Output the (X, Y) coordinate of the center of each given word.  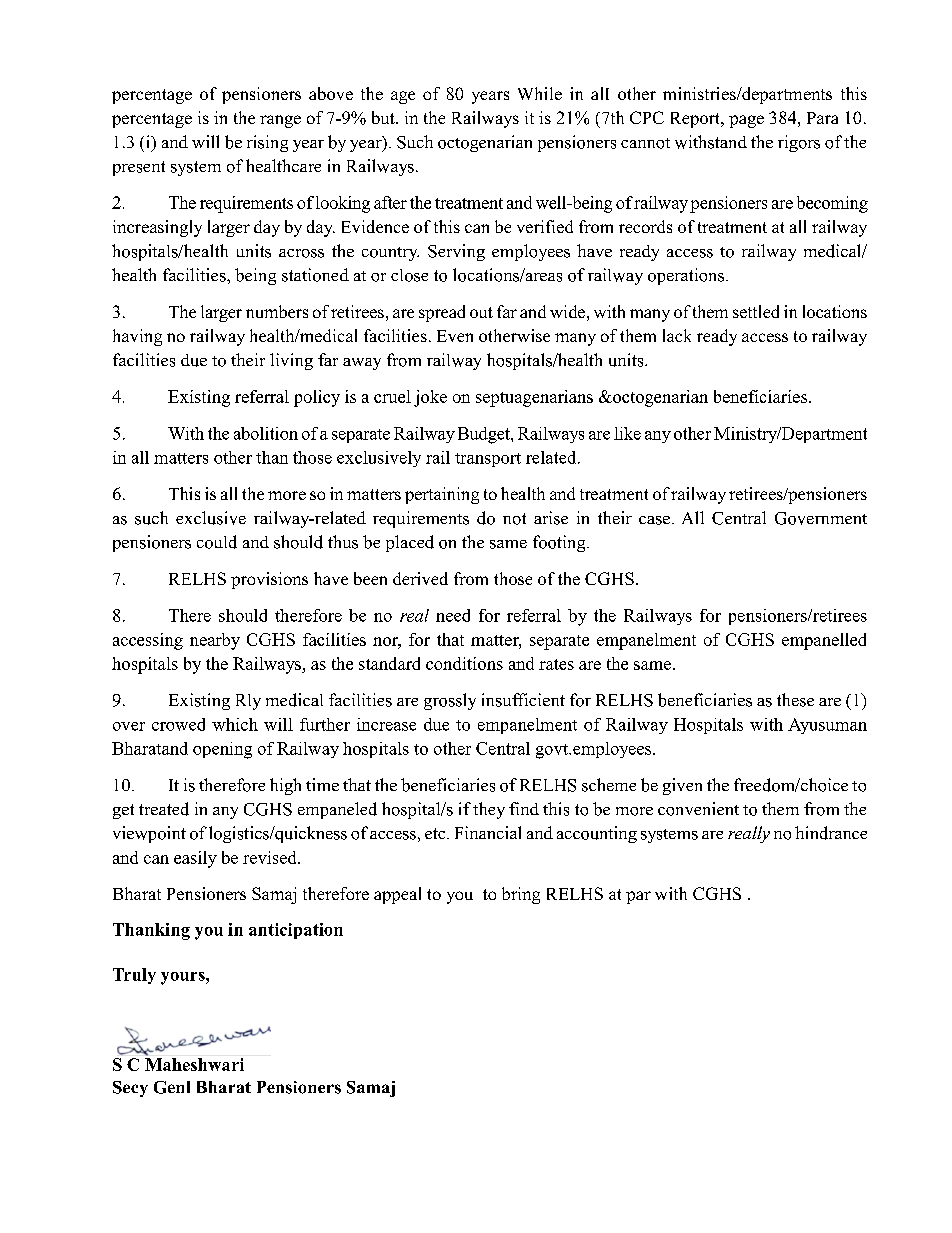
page (746, 121)
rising (267, 143)
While (540, 93)
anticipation (296, 931)
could (217, 542)
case (654, 520)
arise (551, 518)
